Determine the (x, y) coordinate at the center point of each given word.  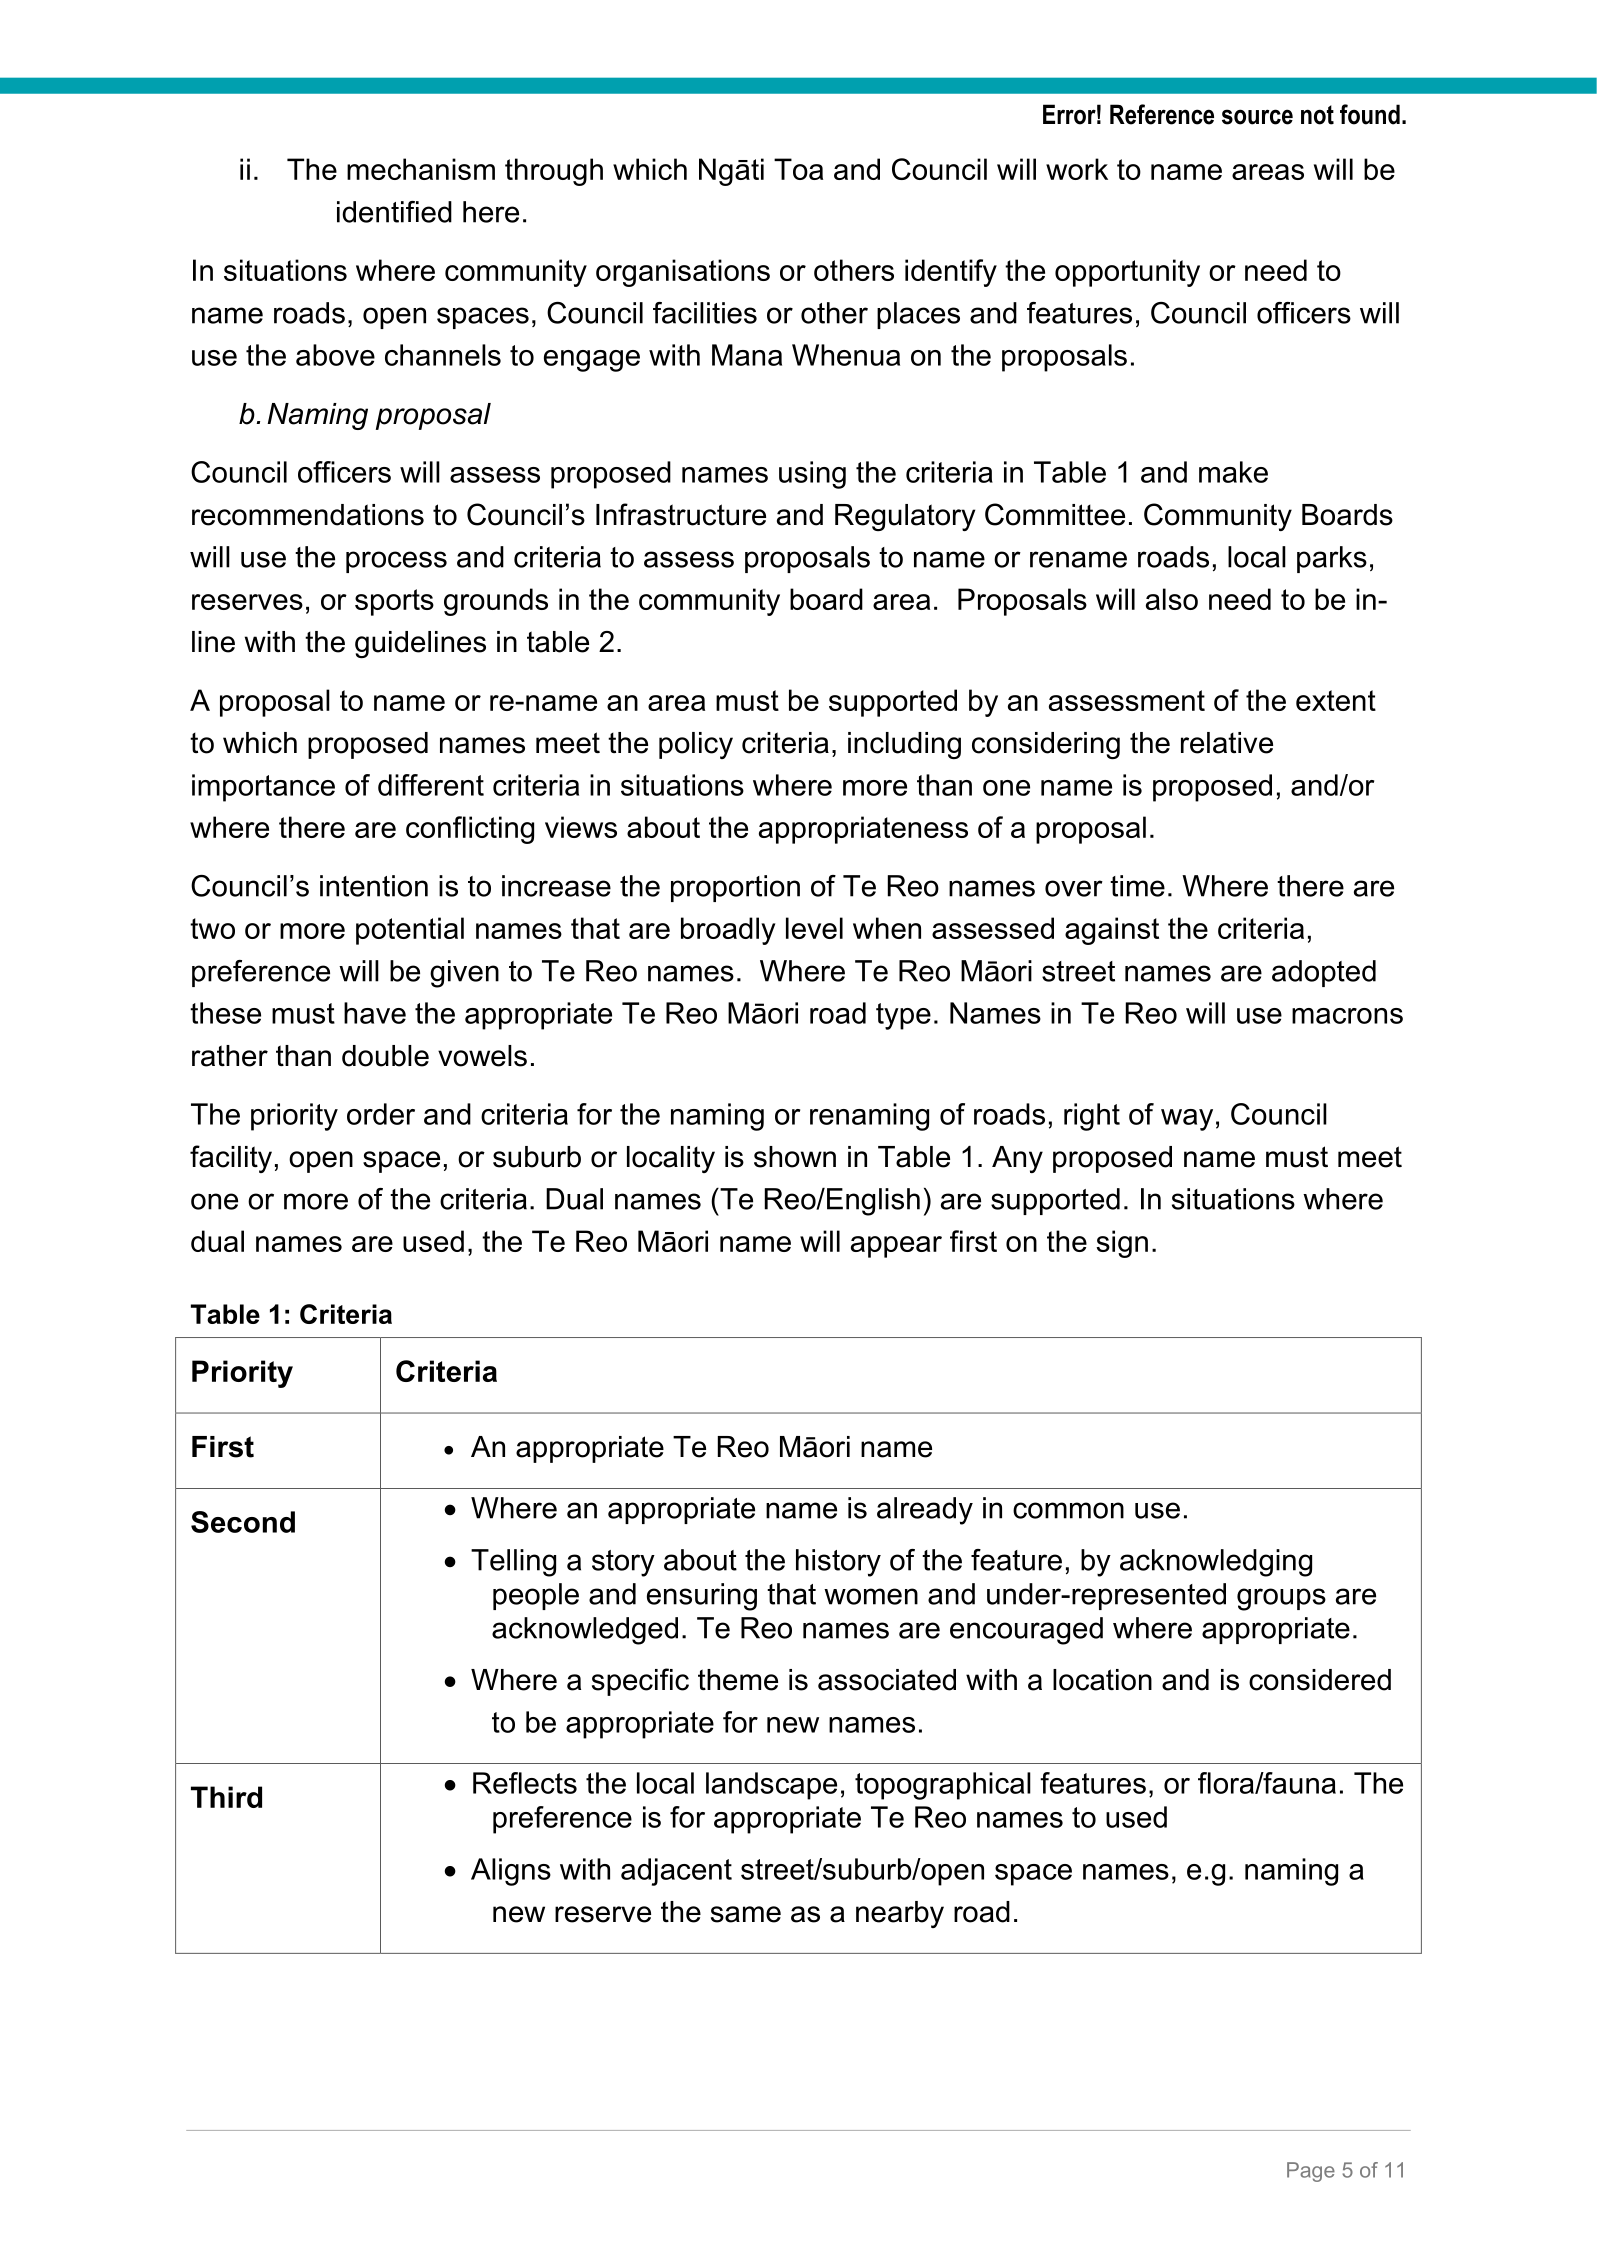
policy (696, 745)
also (1172, 599)
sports (394, 602)
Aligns (511, 1872)
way (1187, 1120)
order (381, 1114)
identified (394, 212)
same (746, 1914)
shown (795, 1157)
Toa (798, 169)
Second (243, 1522)
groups (1281, 1599)
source (1257, 117)
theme (738, 1680)
